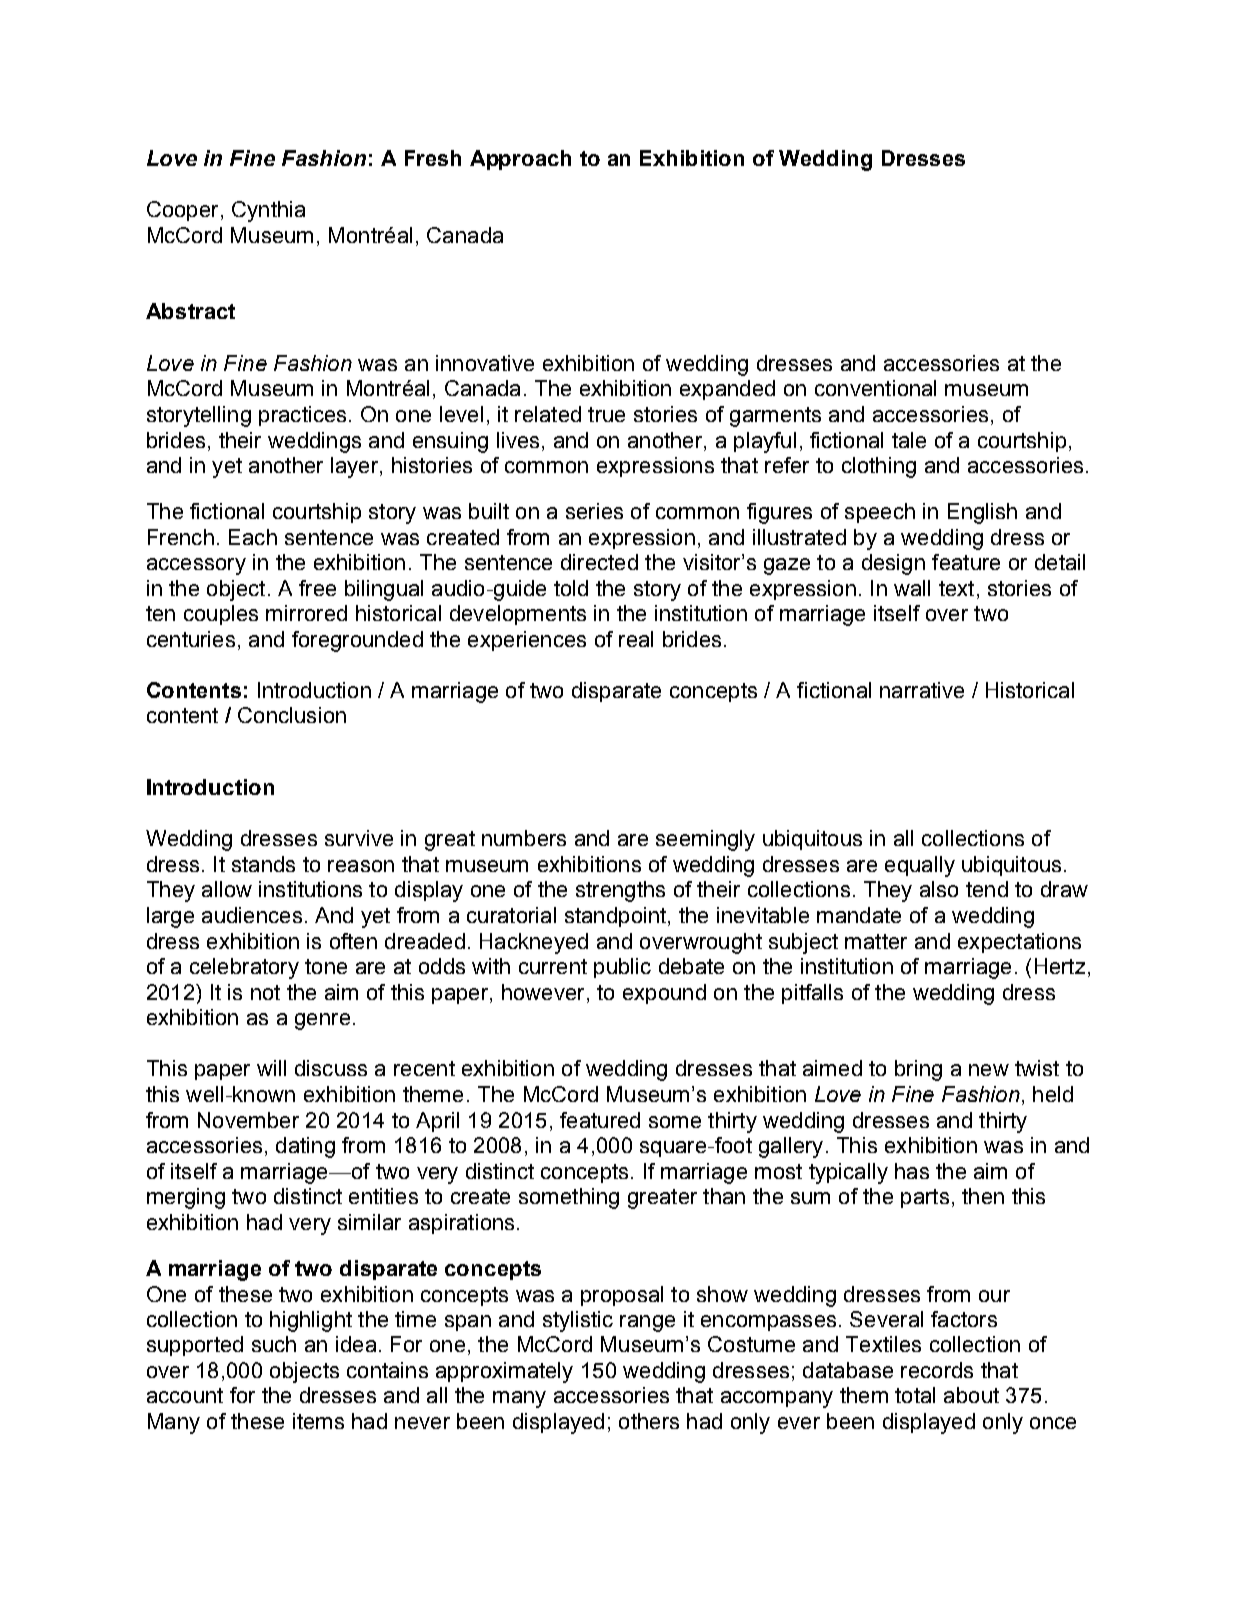  What do you see at coordinates (1019, 943) in the screenshot?
I see `expectations` at bounding box center [1019, 943].
